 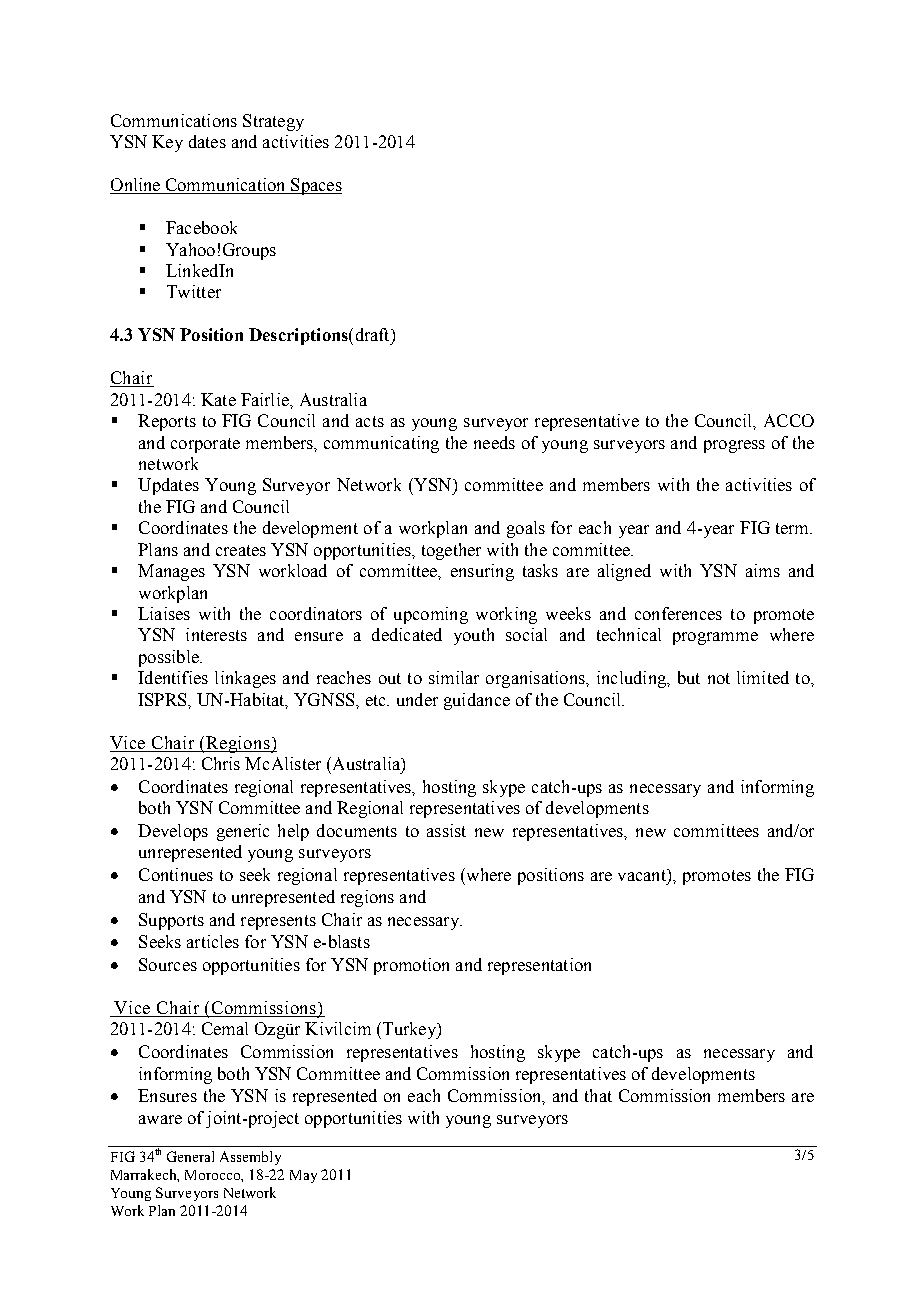 What do you see at coordinates (734, 446) in the screenshot?
I see `progress` at bounding box center [734, 446].
